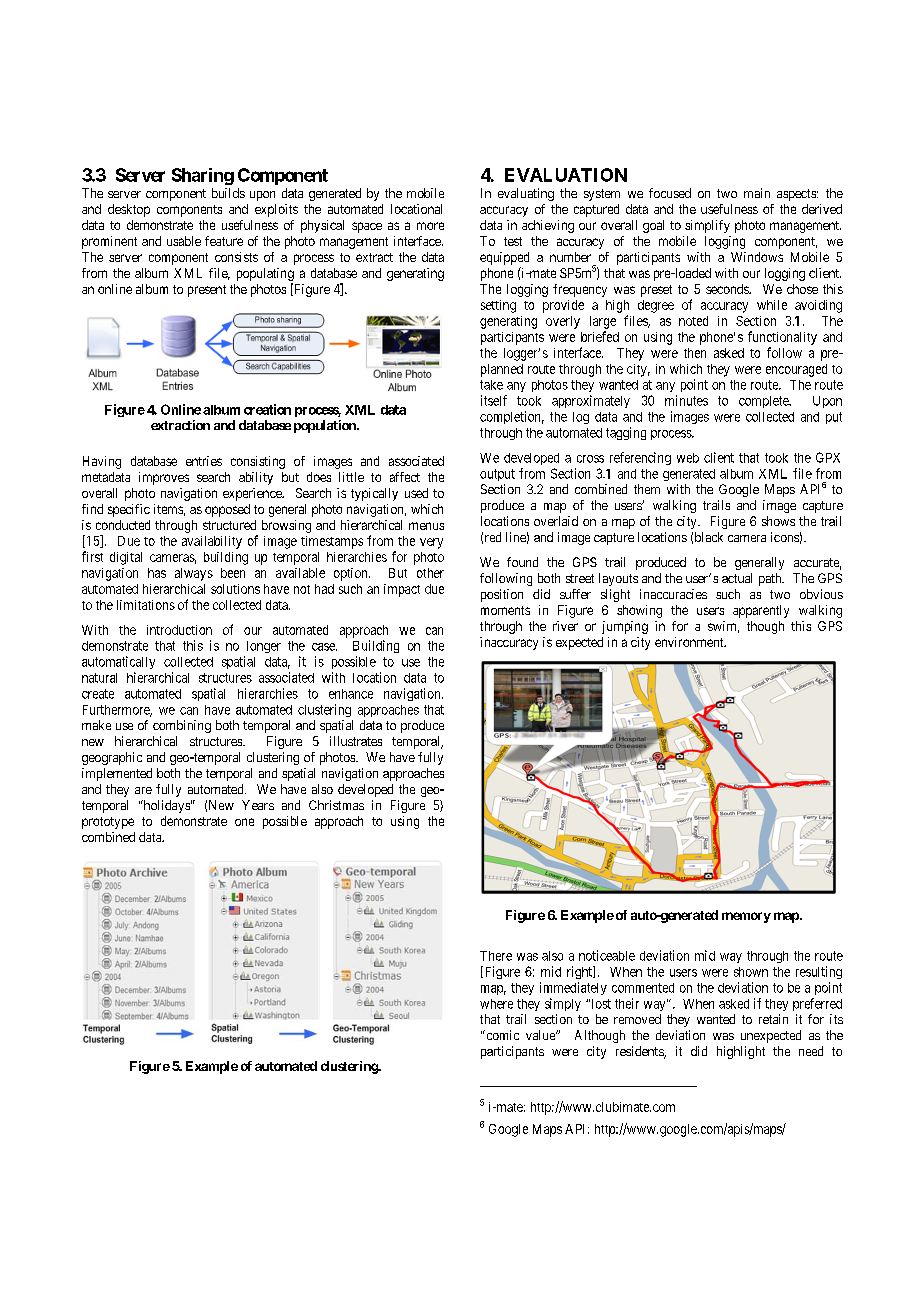 The image size is (924, 1308). I want to click on where, so click(496, 1004).
